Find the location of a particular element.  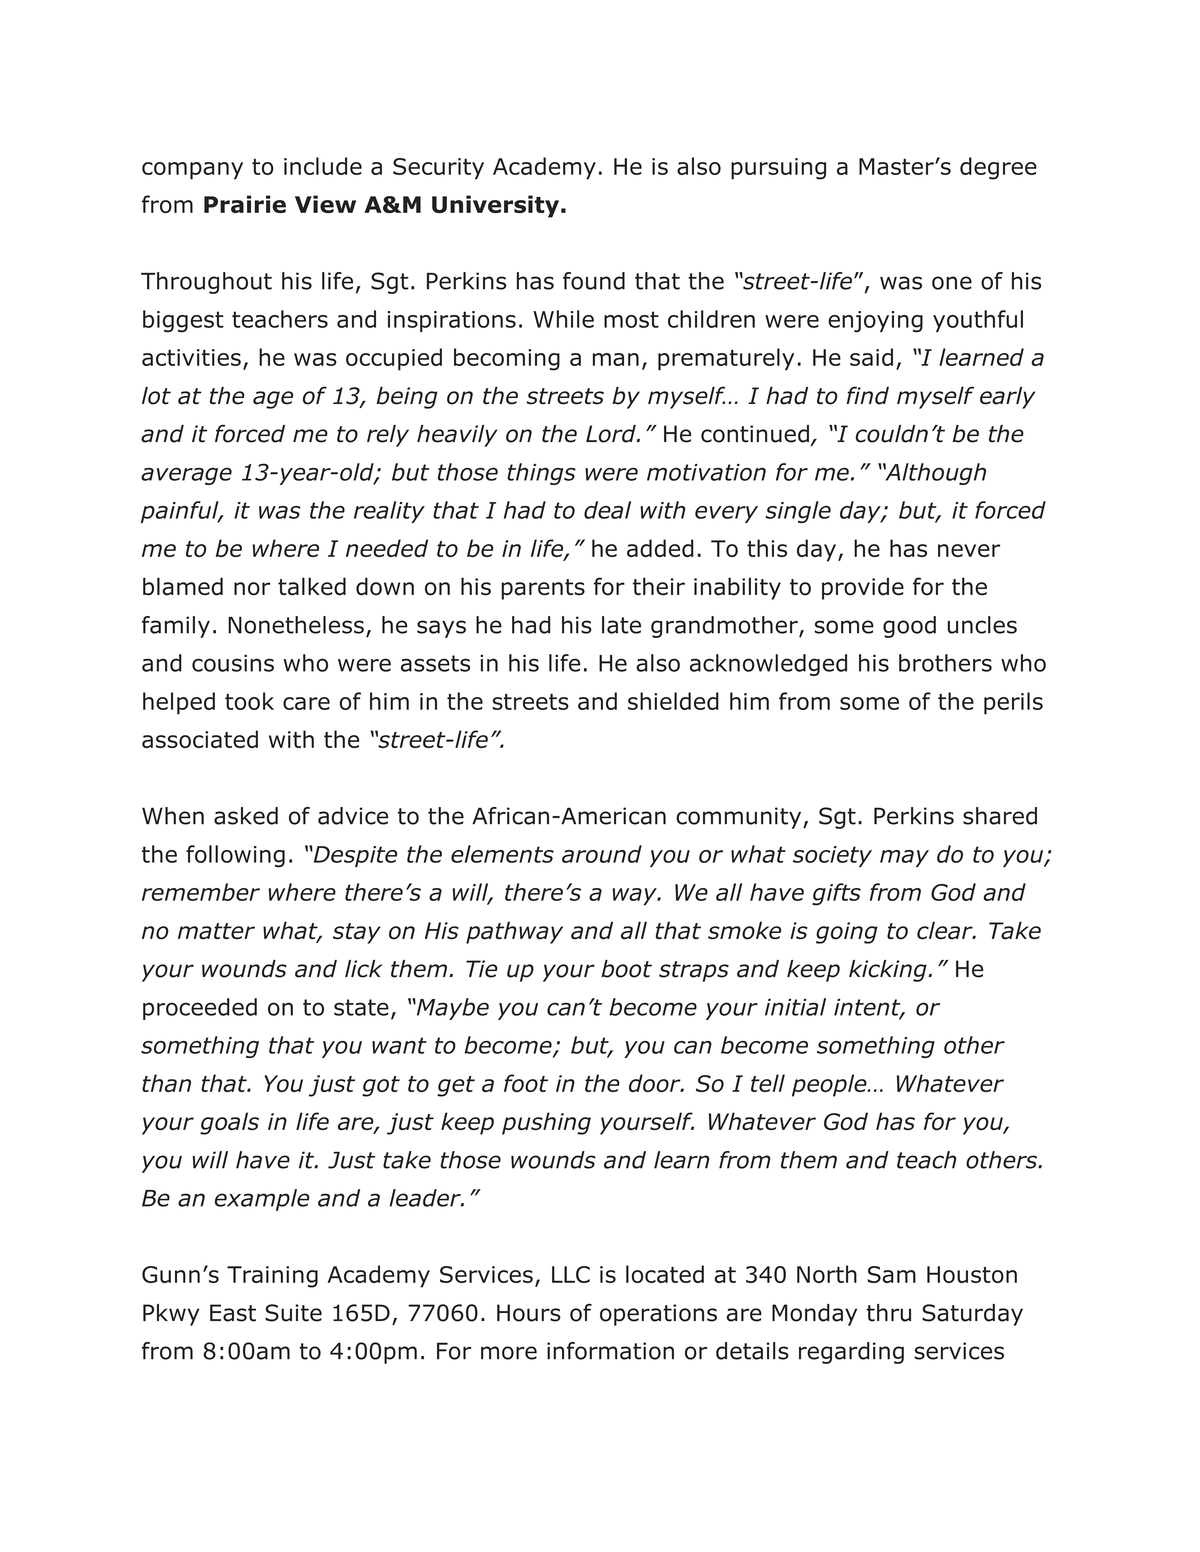

information is located at coordinates (610, 1351).
